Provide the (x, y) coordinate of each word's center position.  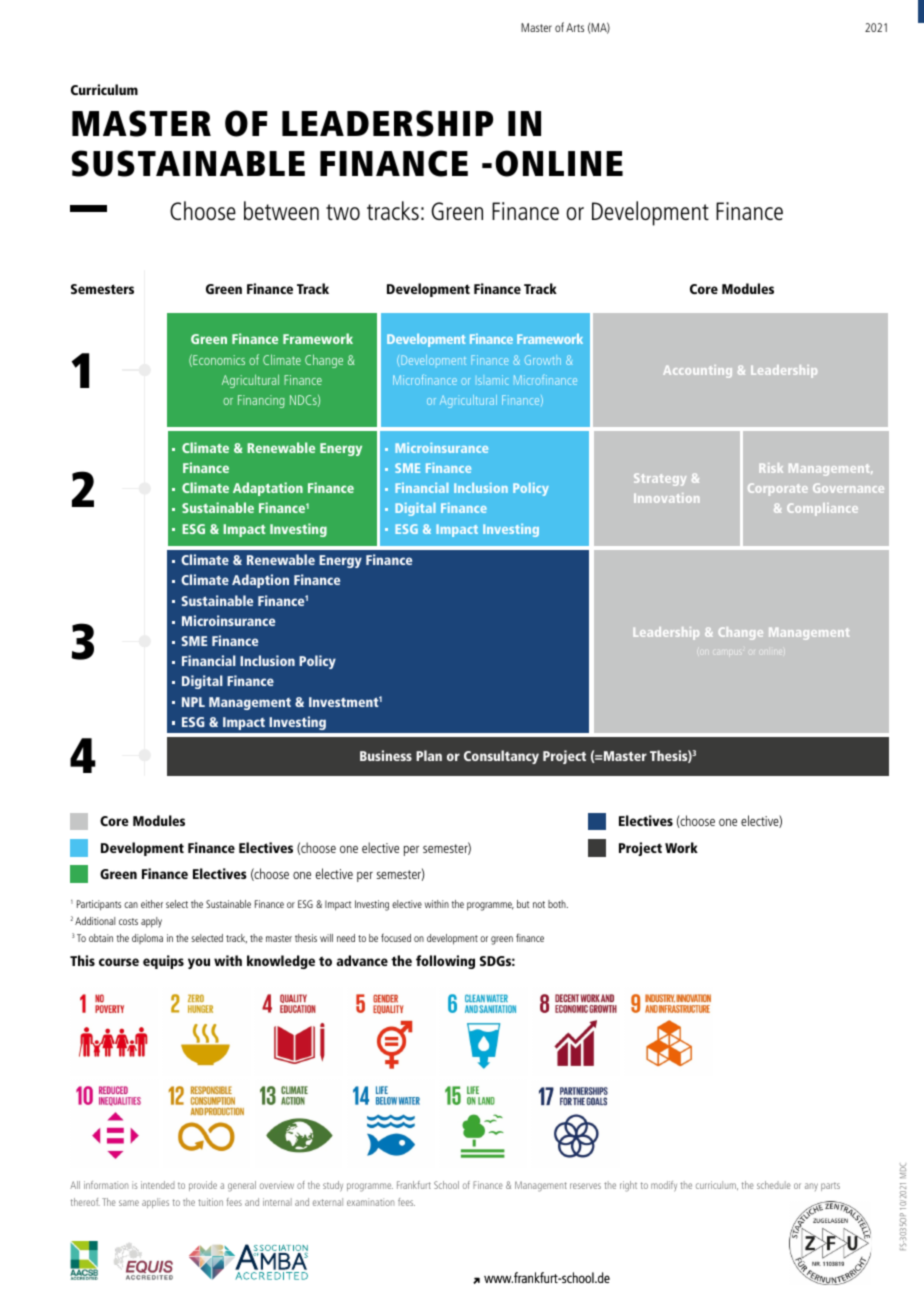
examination (370, 1202)
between (281, 210)
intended (158, 1185)
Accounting (697, 371)
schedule (774, 1185)
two (343, 212)
